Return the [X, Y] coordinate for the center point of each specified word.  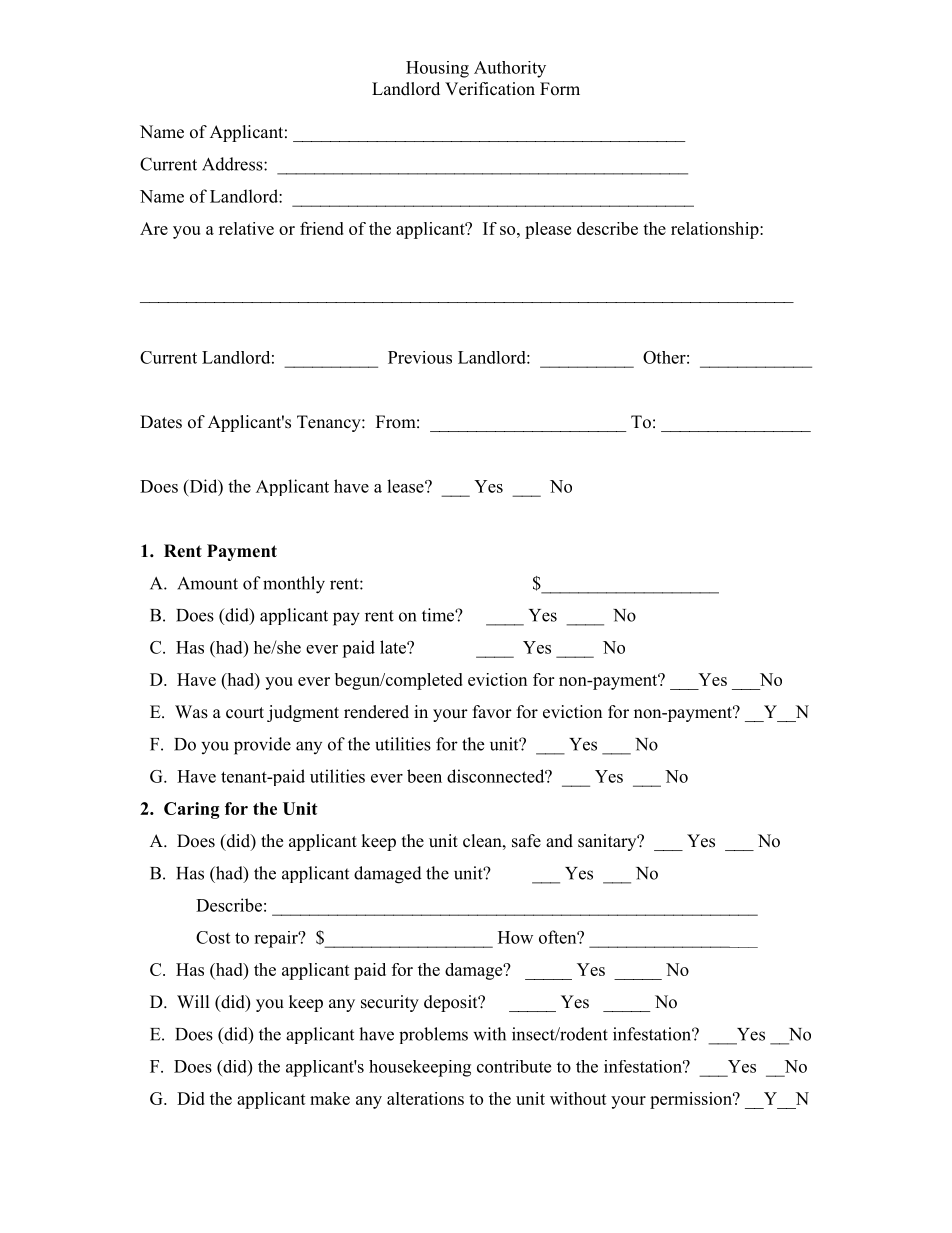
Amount [207, 583]
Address [233, 164]
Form [560, 89]
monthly [294, 585]
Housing [437, 69]
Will [193, 1001]
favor [492, 712]
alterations [425, 1098]
